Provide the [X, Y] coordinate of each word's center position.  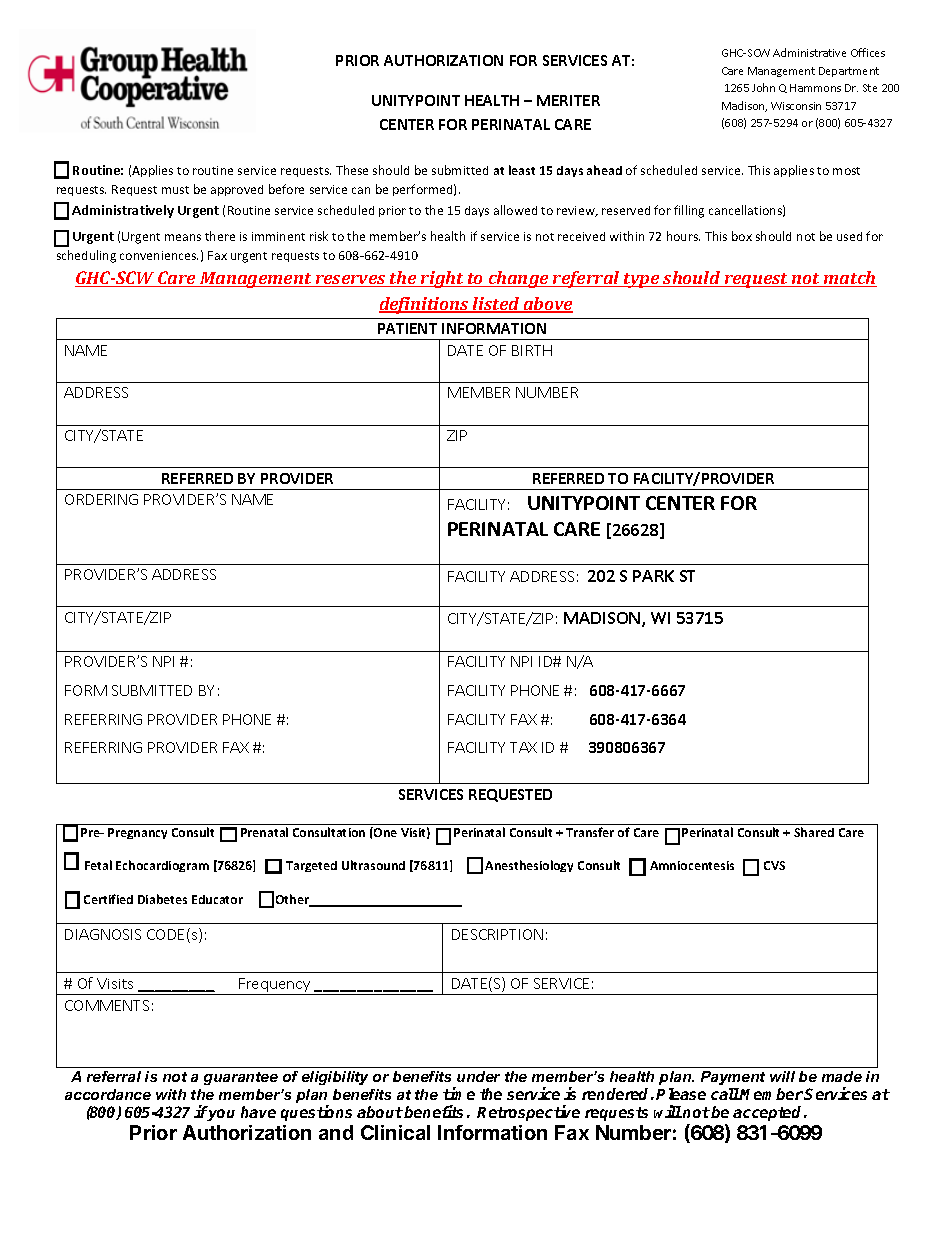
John [763, 87]
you [221, 1115]
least [522, 170]
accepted [769, 1113]
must [175, 190]
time [459, 1093]
